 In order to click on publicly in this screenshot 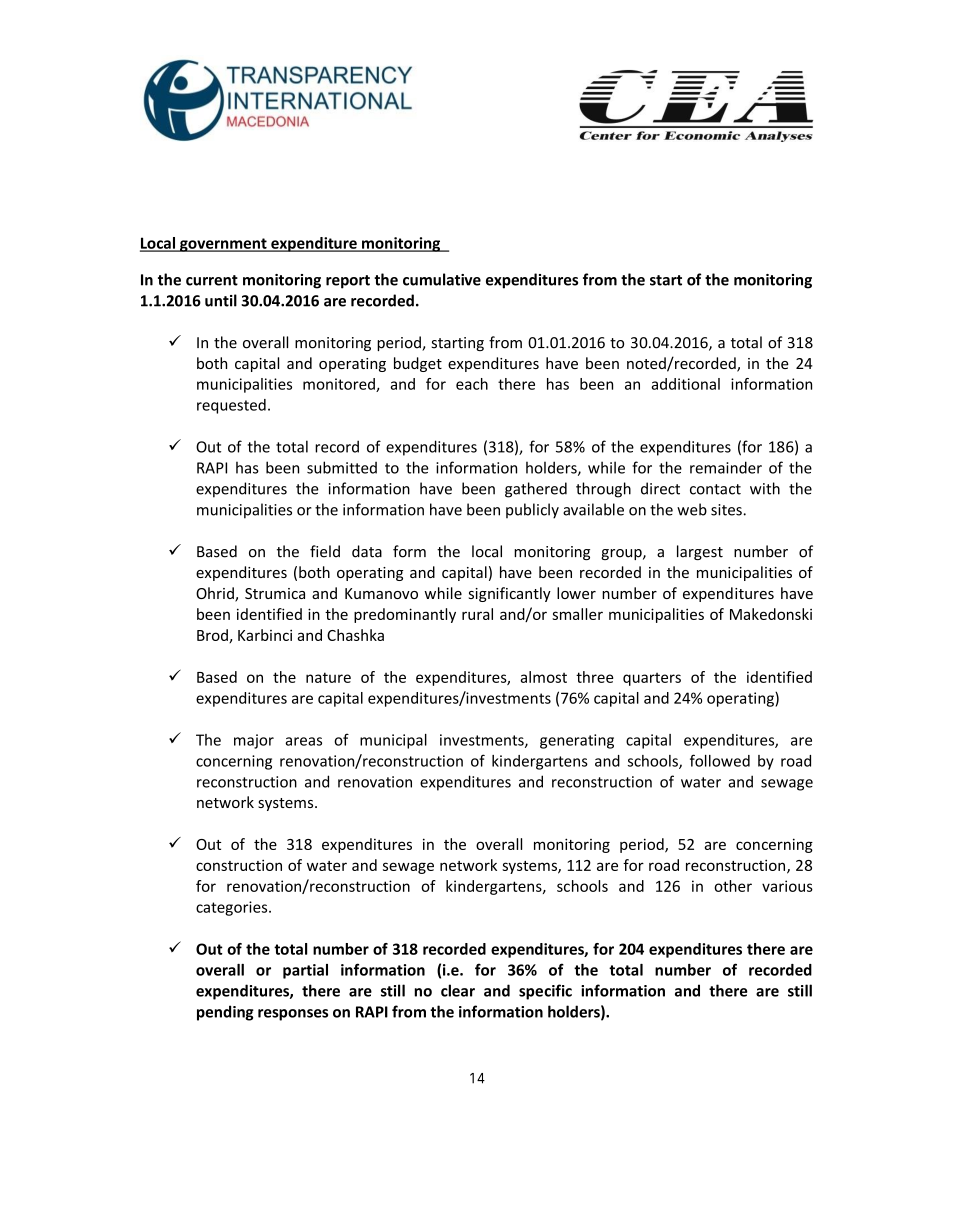, I will do `click(532, 511)`.
